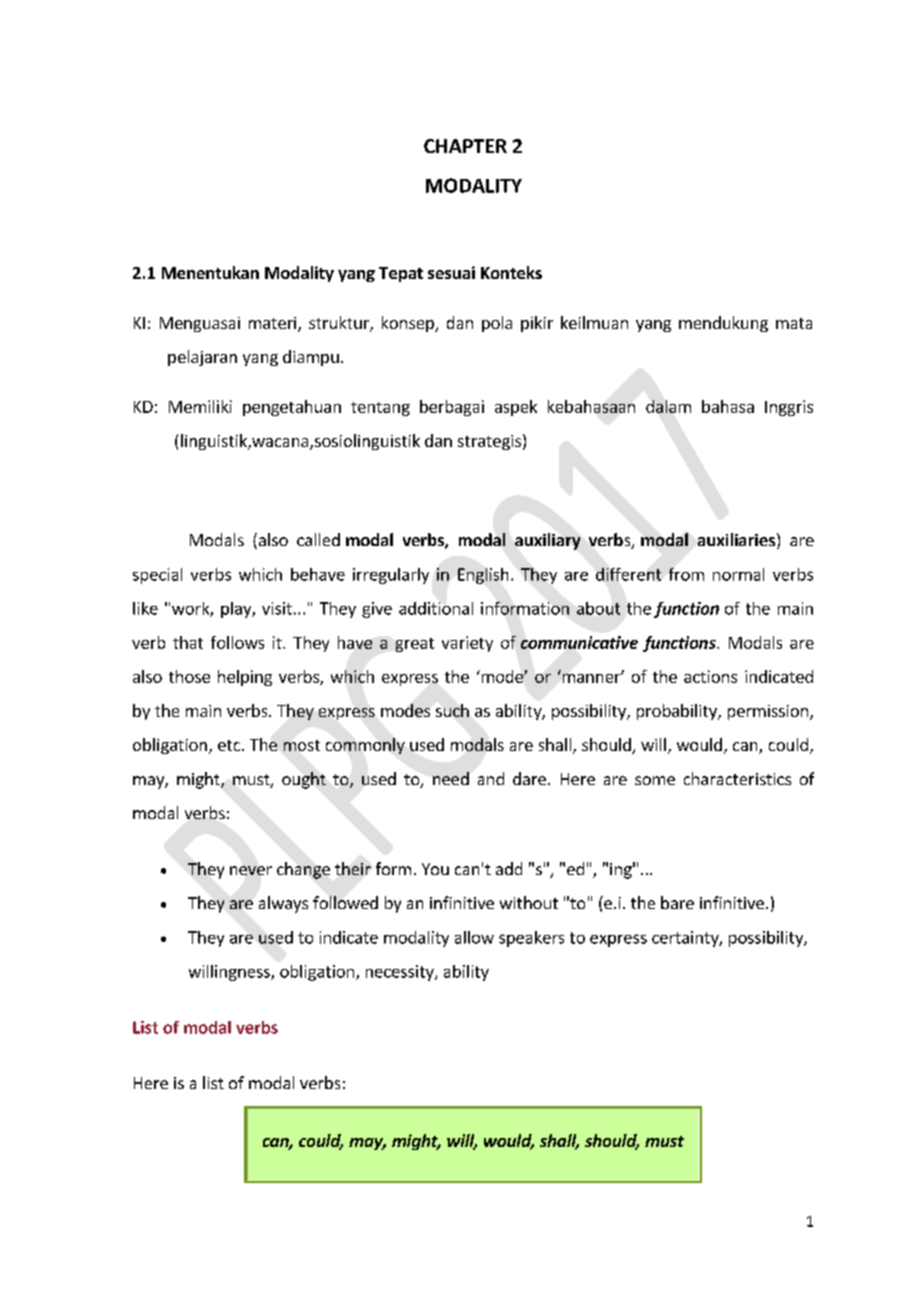  What do you see at coordinates (738, 574) in the page?
I see `normal` at bounding box center [738, 574].
